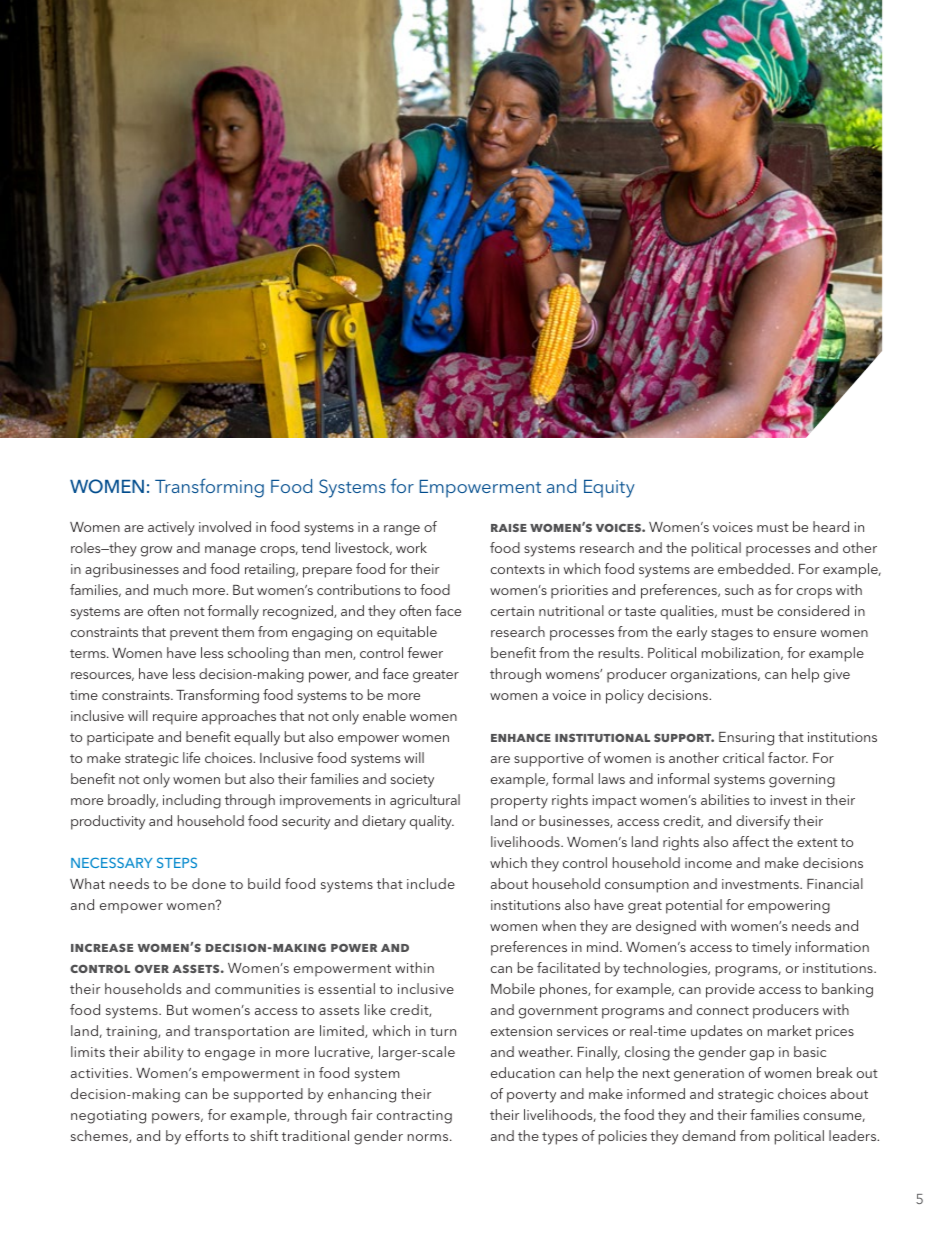  Describe the element at coordinates (177, 862) in the page. I see `STEPS` at that location.
